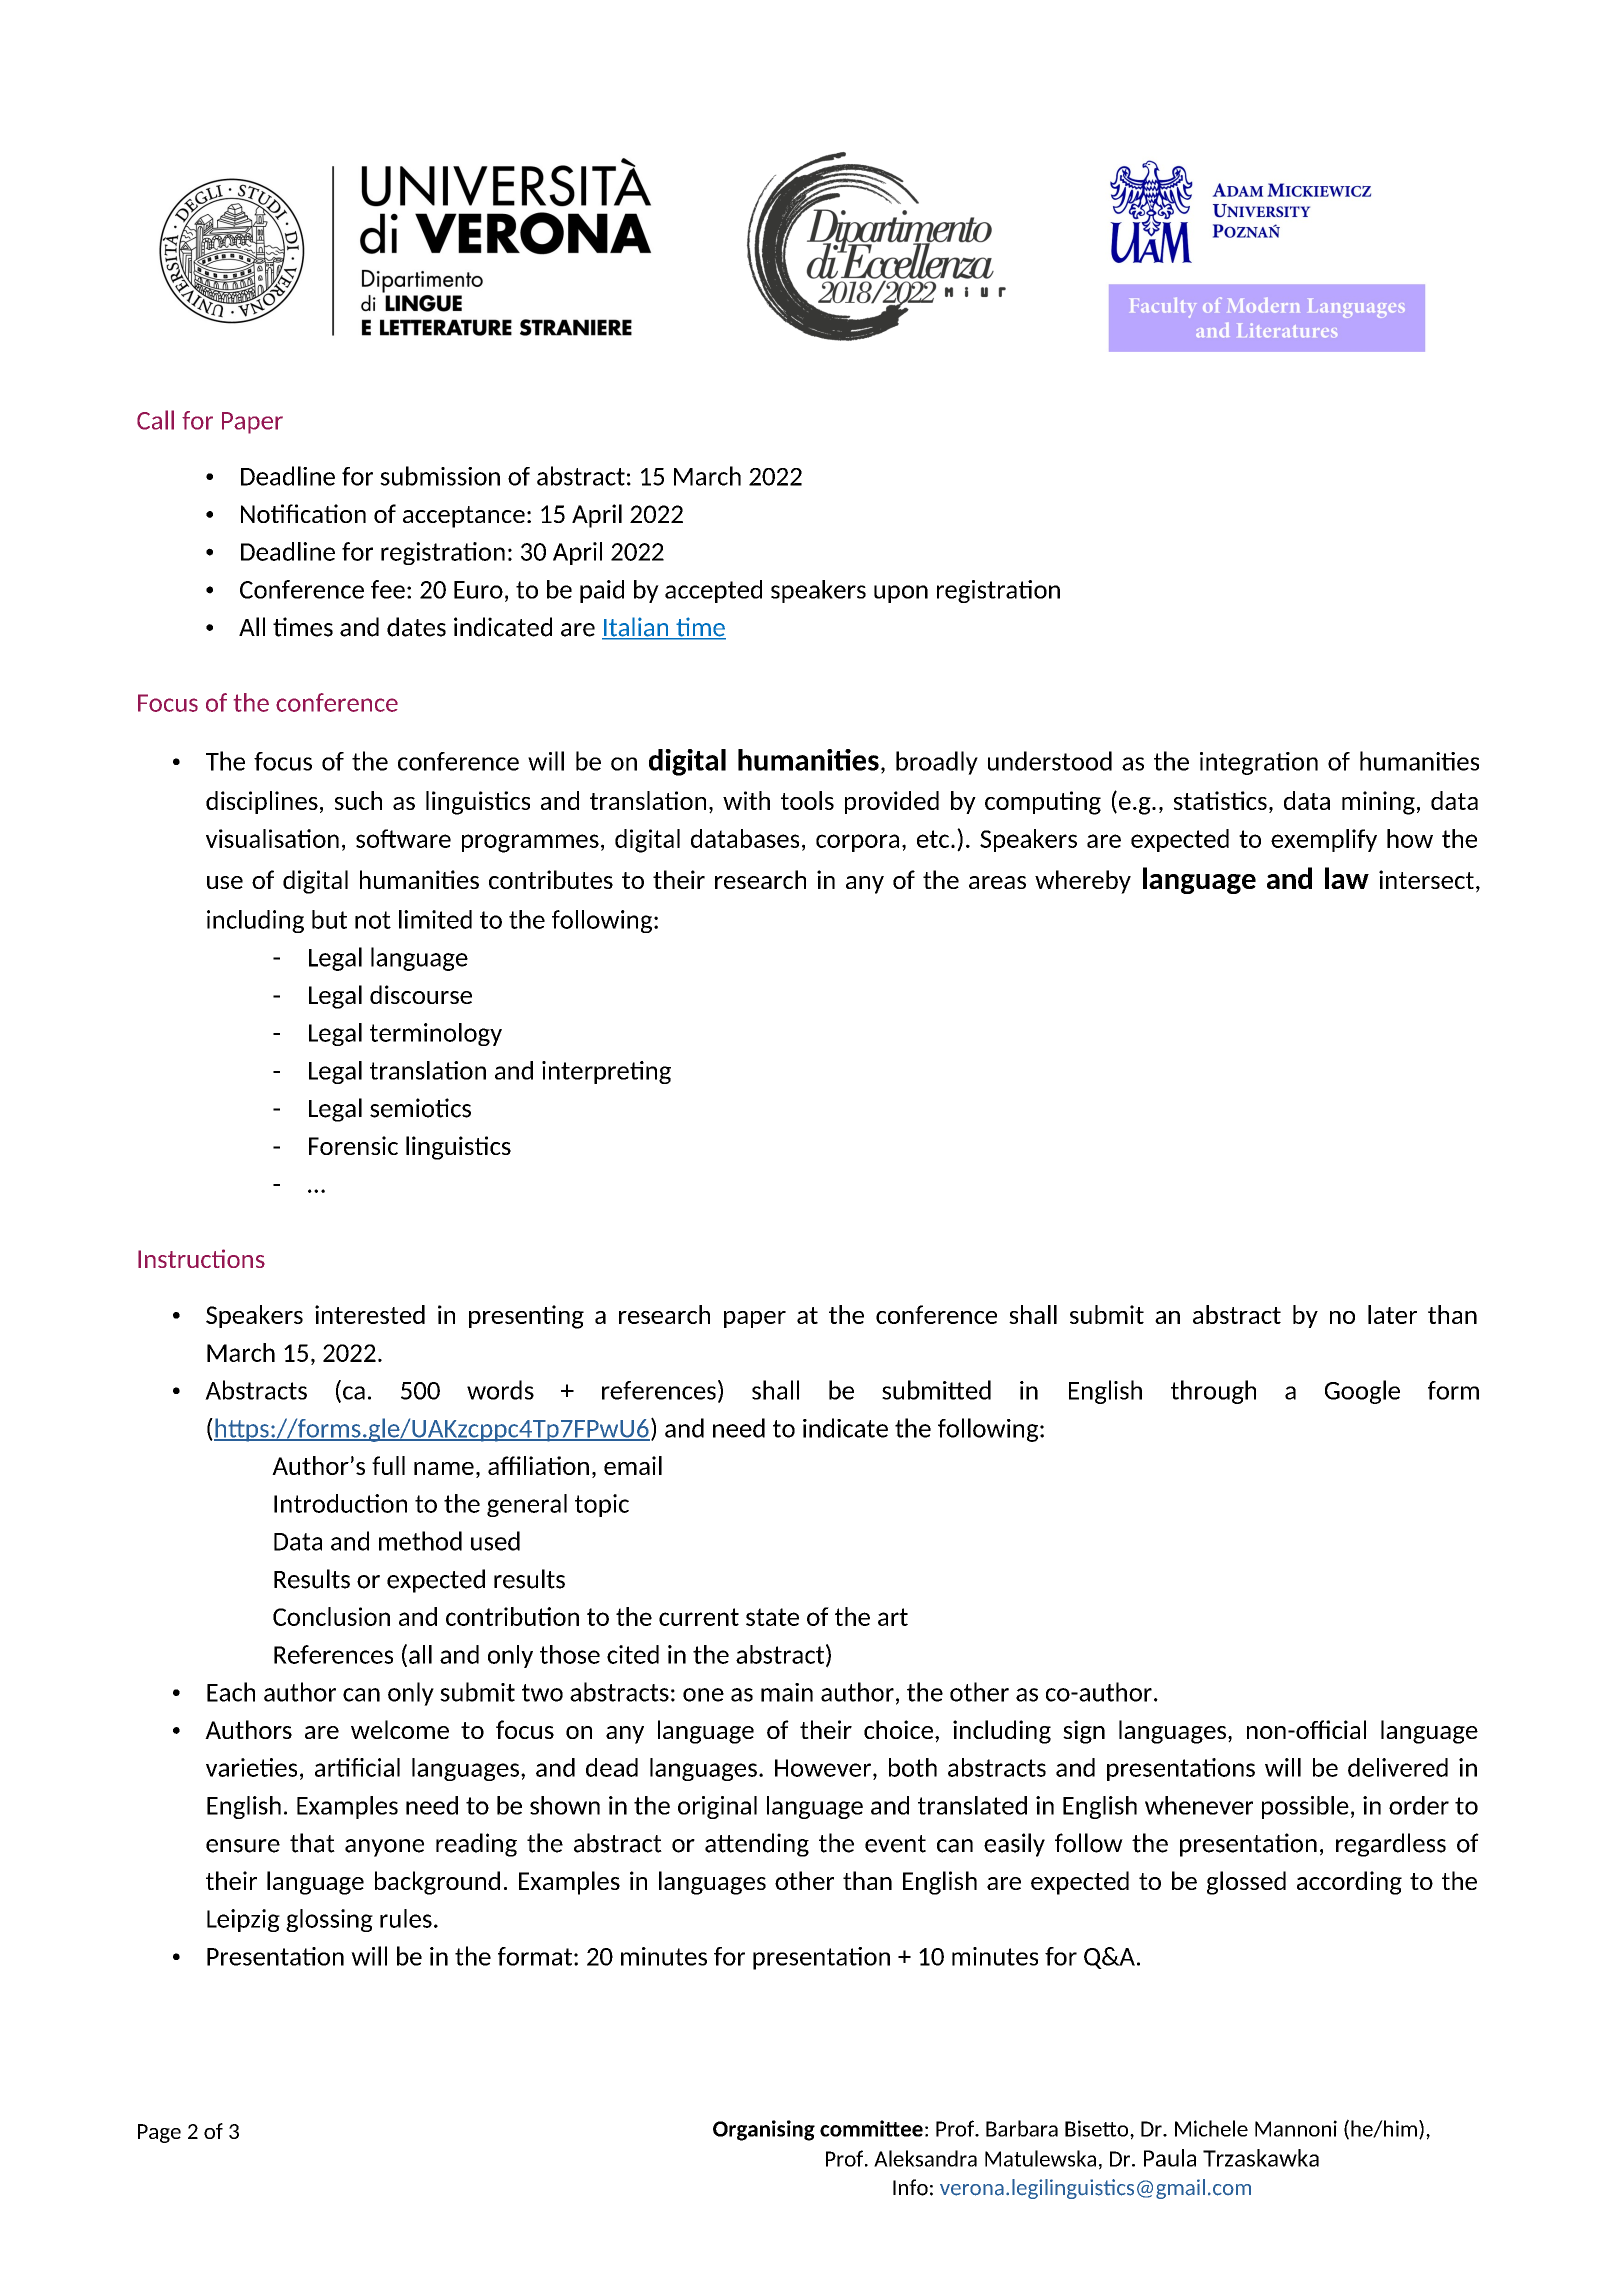  I want to click on Organising, so click(764, 2130).
